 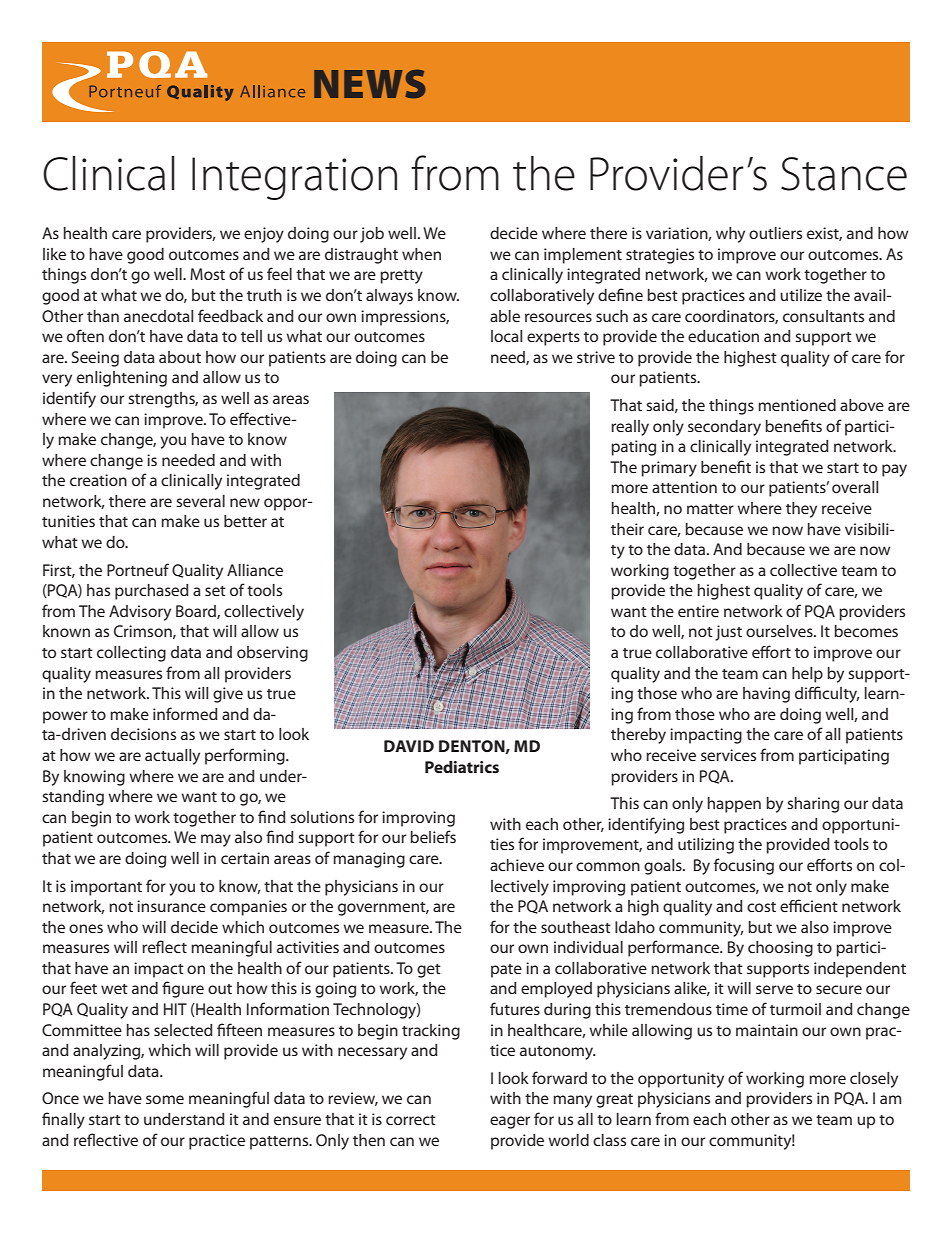 I want to click on ourselves, so click(x=780, y=631).
